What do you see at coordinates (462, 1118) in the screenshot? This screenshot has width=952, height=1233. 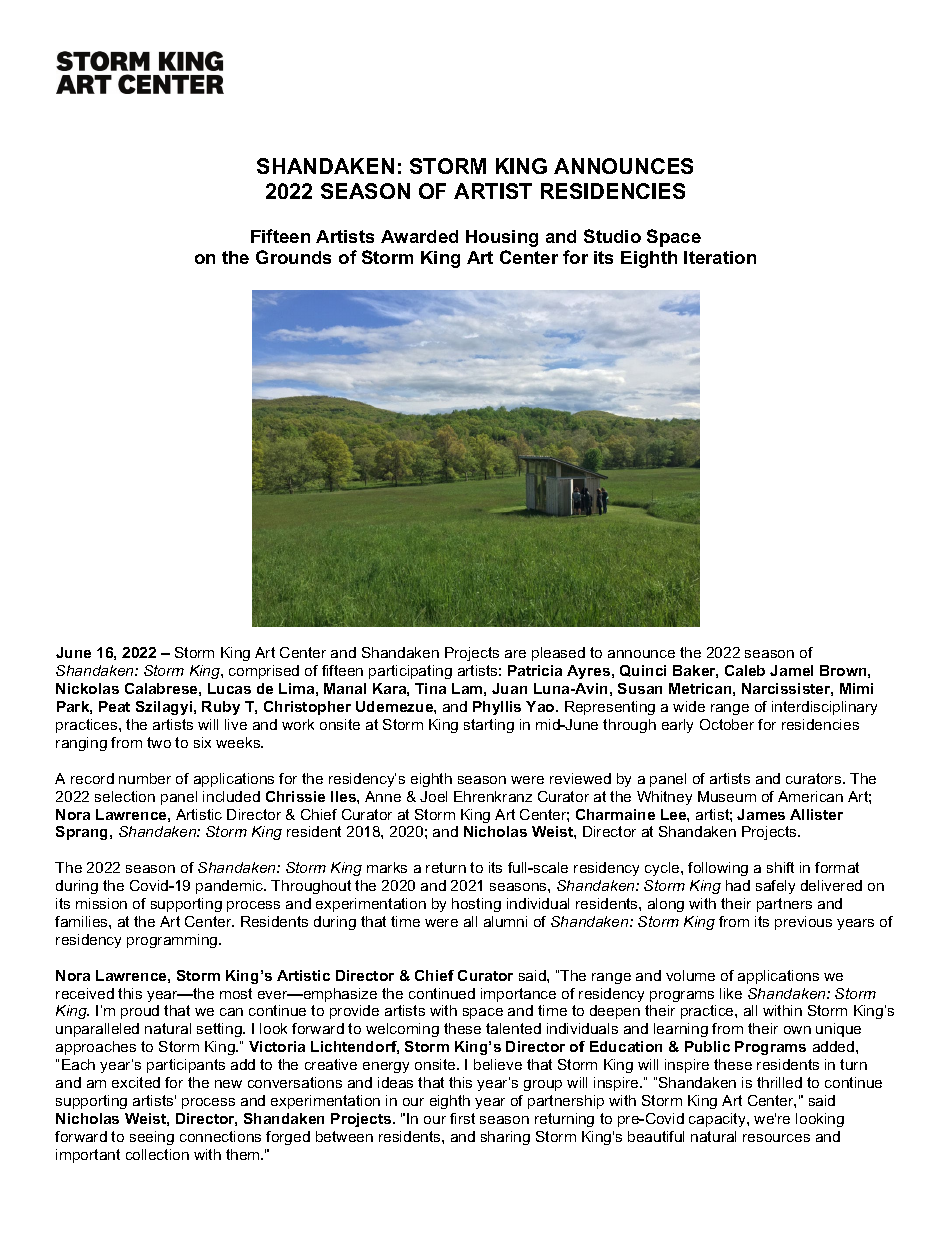 I see `first` at bounding box center [462, 1118].
